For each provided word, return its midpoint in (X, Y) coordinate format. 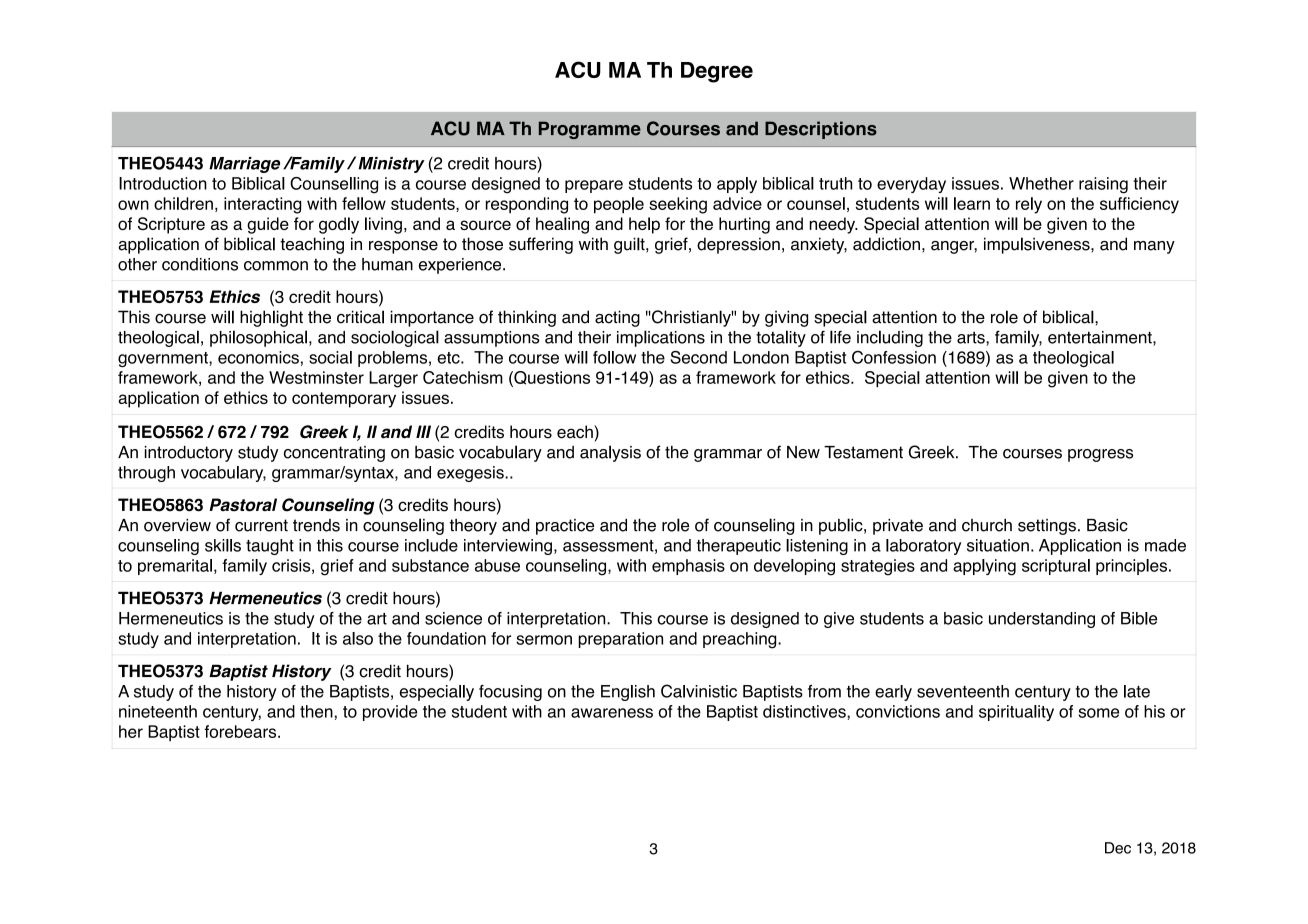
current (261, 525)
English (628, 693)
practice (565, 527)
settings (1047, 527)
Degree (717, 72)
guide (268, 225)
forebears (241, 731)
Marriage (244, 165)
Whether (1041, 183)
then (316, 711)
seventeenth (963, 691)
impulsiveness (1038, 245)
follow (614, 357)
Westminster (316, 377)
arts (972, 337)
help (644, 225)
